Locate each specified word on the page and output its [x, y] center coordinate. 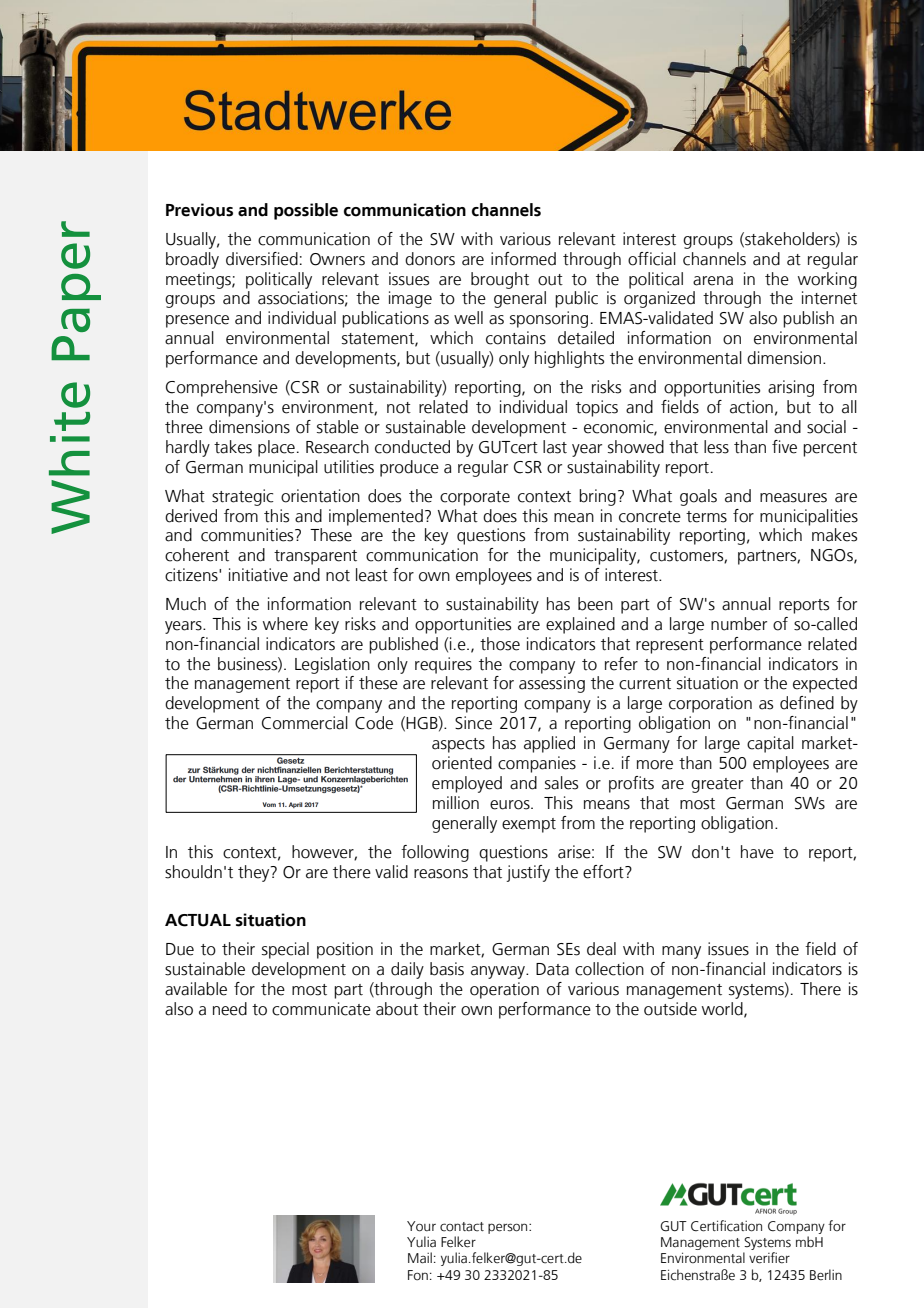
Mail [420, 1258]
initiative [258, 575]
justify [528, 873]
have [757, 852]
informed [523, 259]
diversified [262, 259]
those [500, 644]
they [255, 873]
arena [713, 281]
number [739, 624]
